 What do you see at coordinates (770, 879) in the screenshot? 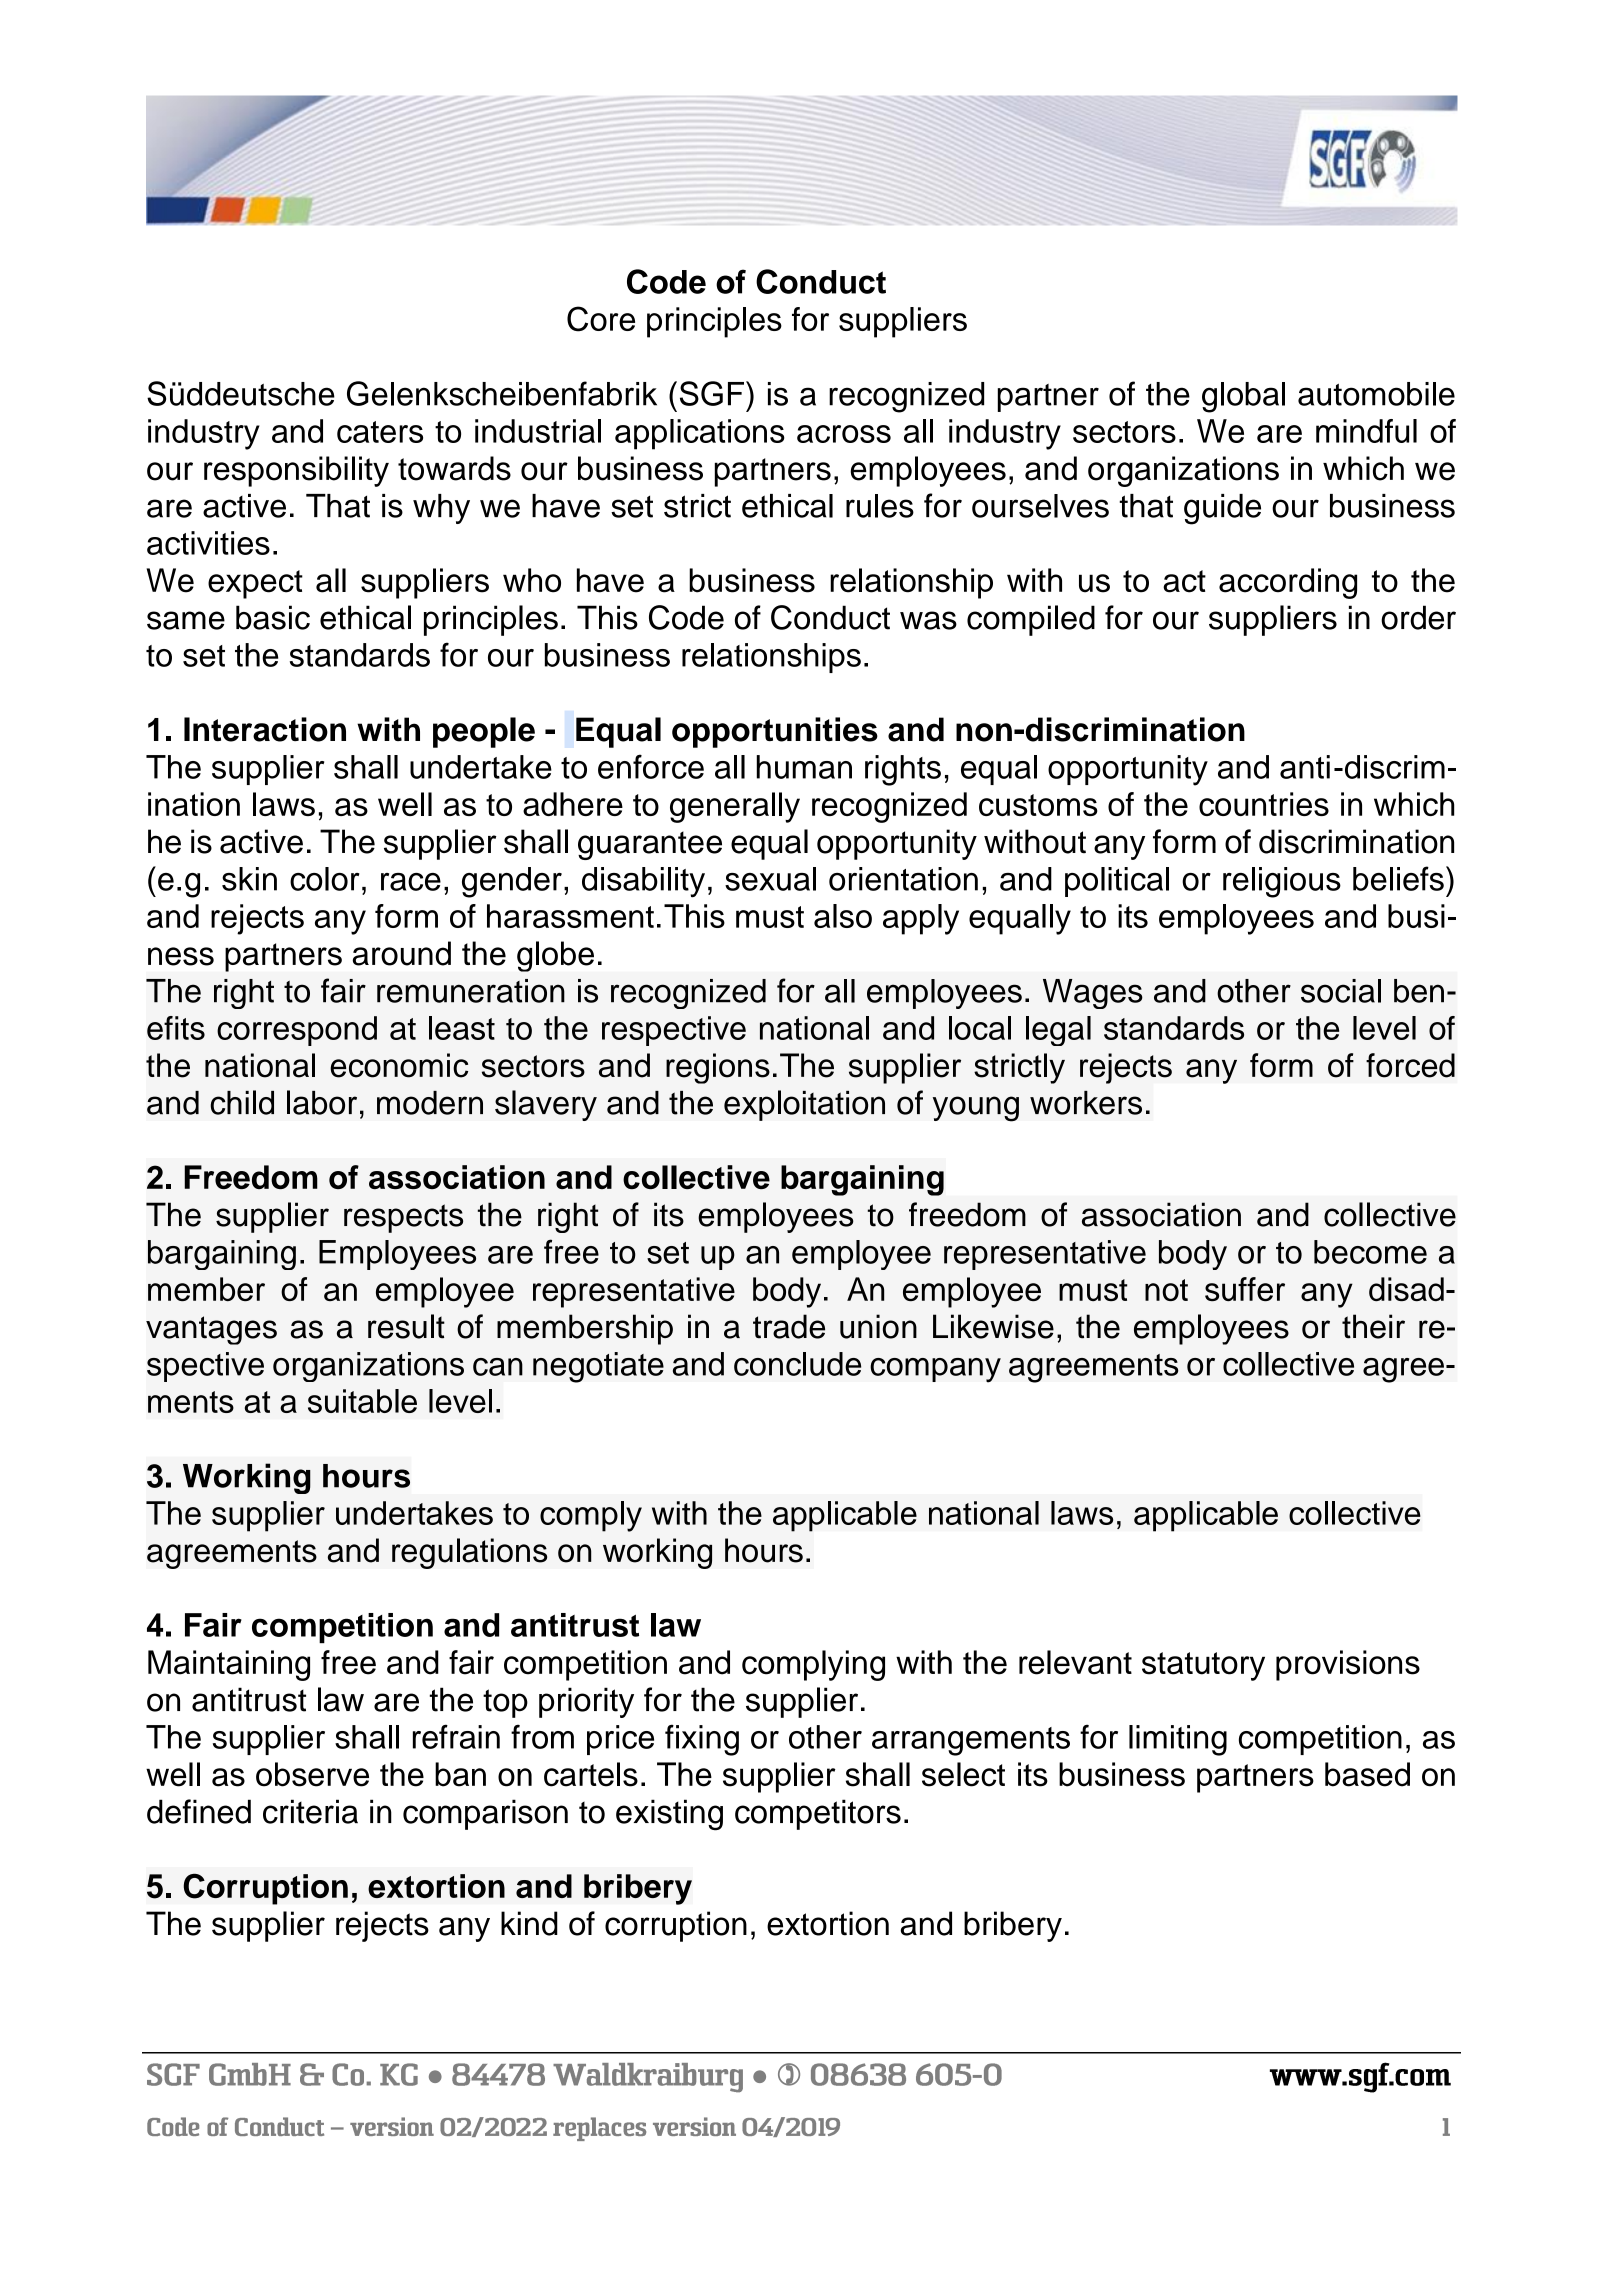
I see `sexual` at bounding box center [770, 879].
